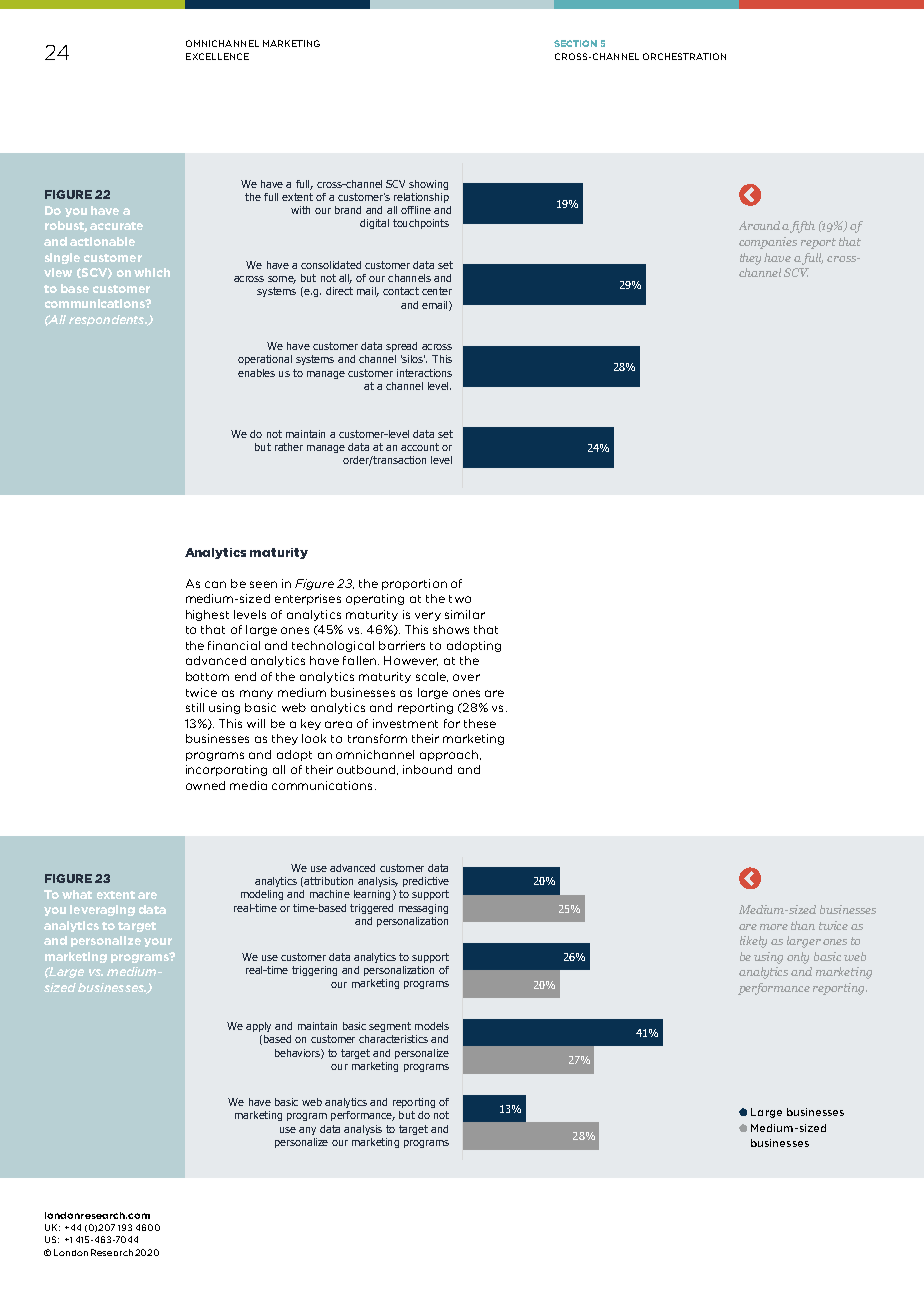 The height and width of the page is (1308, 924). I want to click on ORCHESTRATION, so click(684, 56).
